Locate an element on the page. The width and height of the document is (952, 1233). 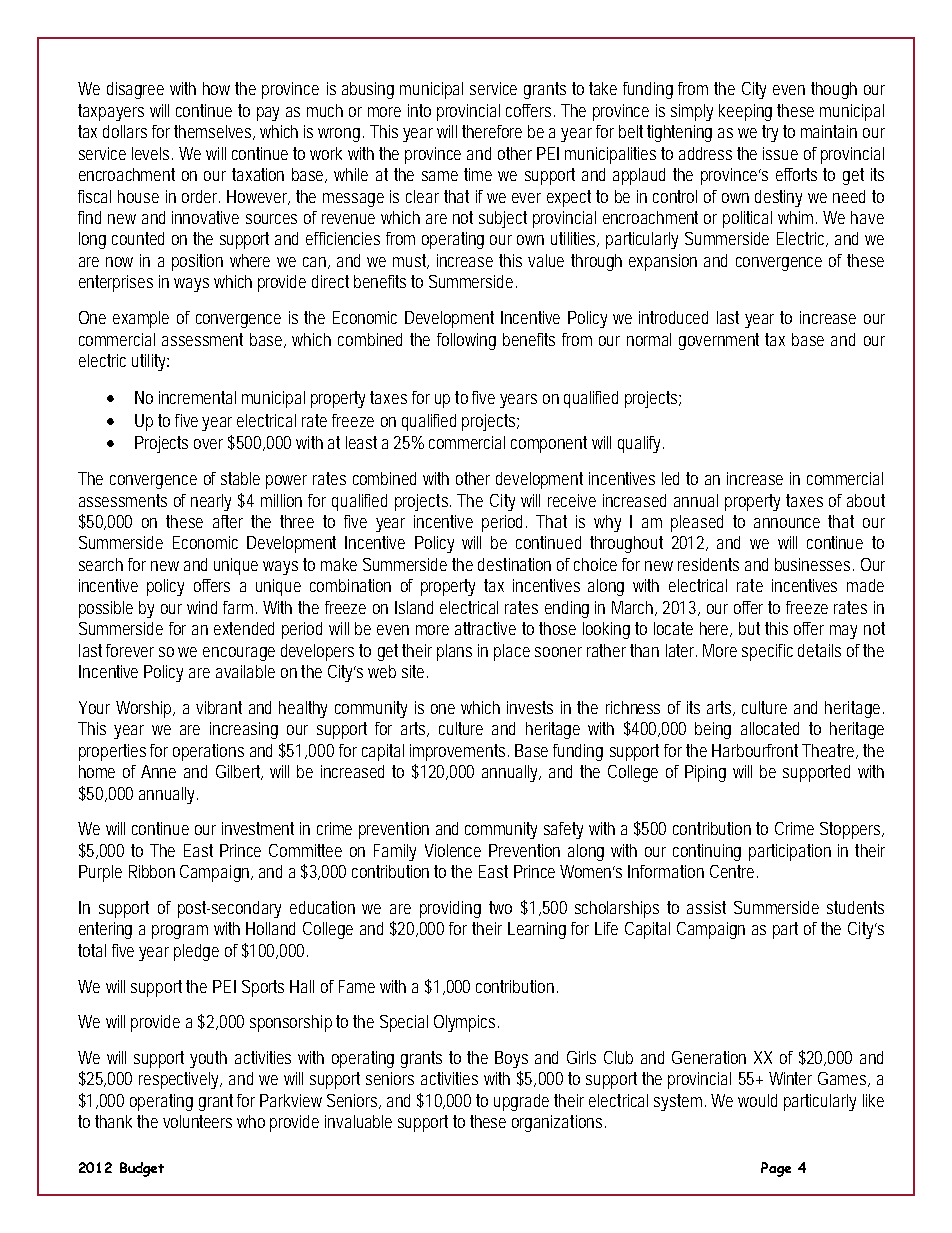
volunteers is located at coordinates (197, 1121).
